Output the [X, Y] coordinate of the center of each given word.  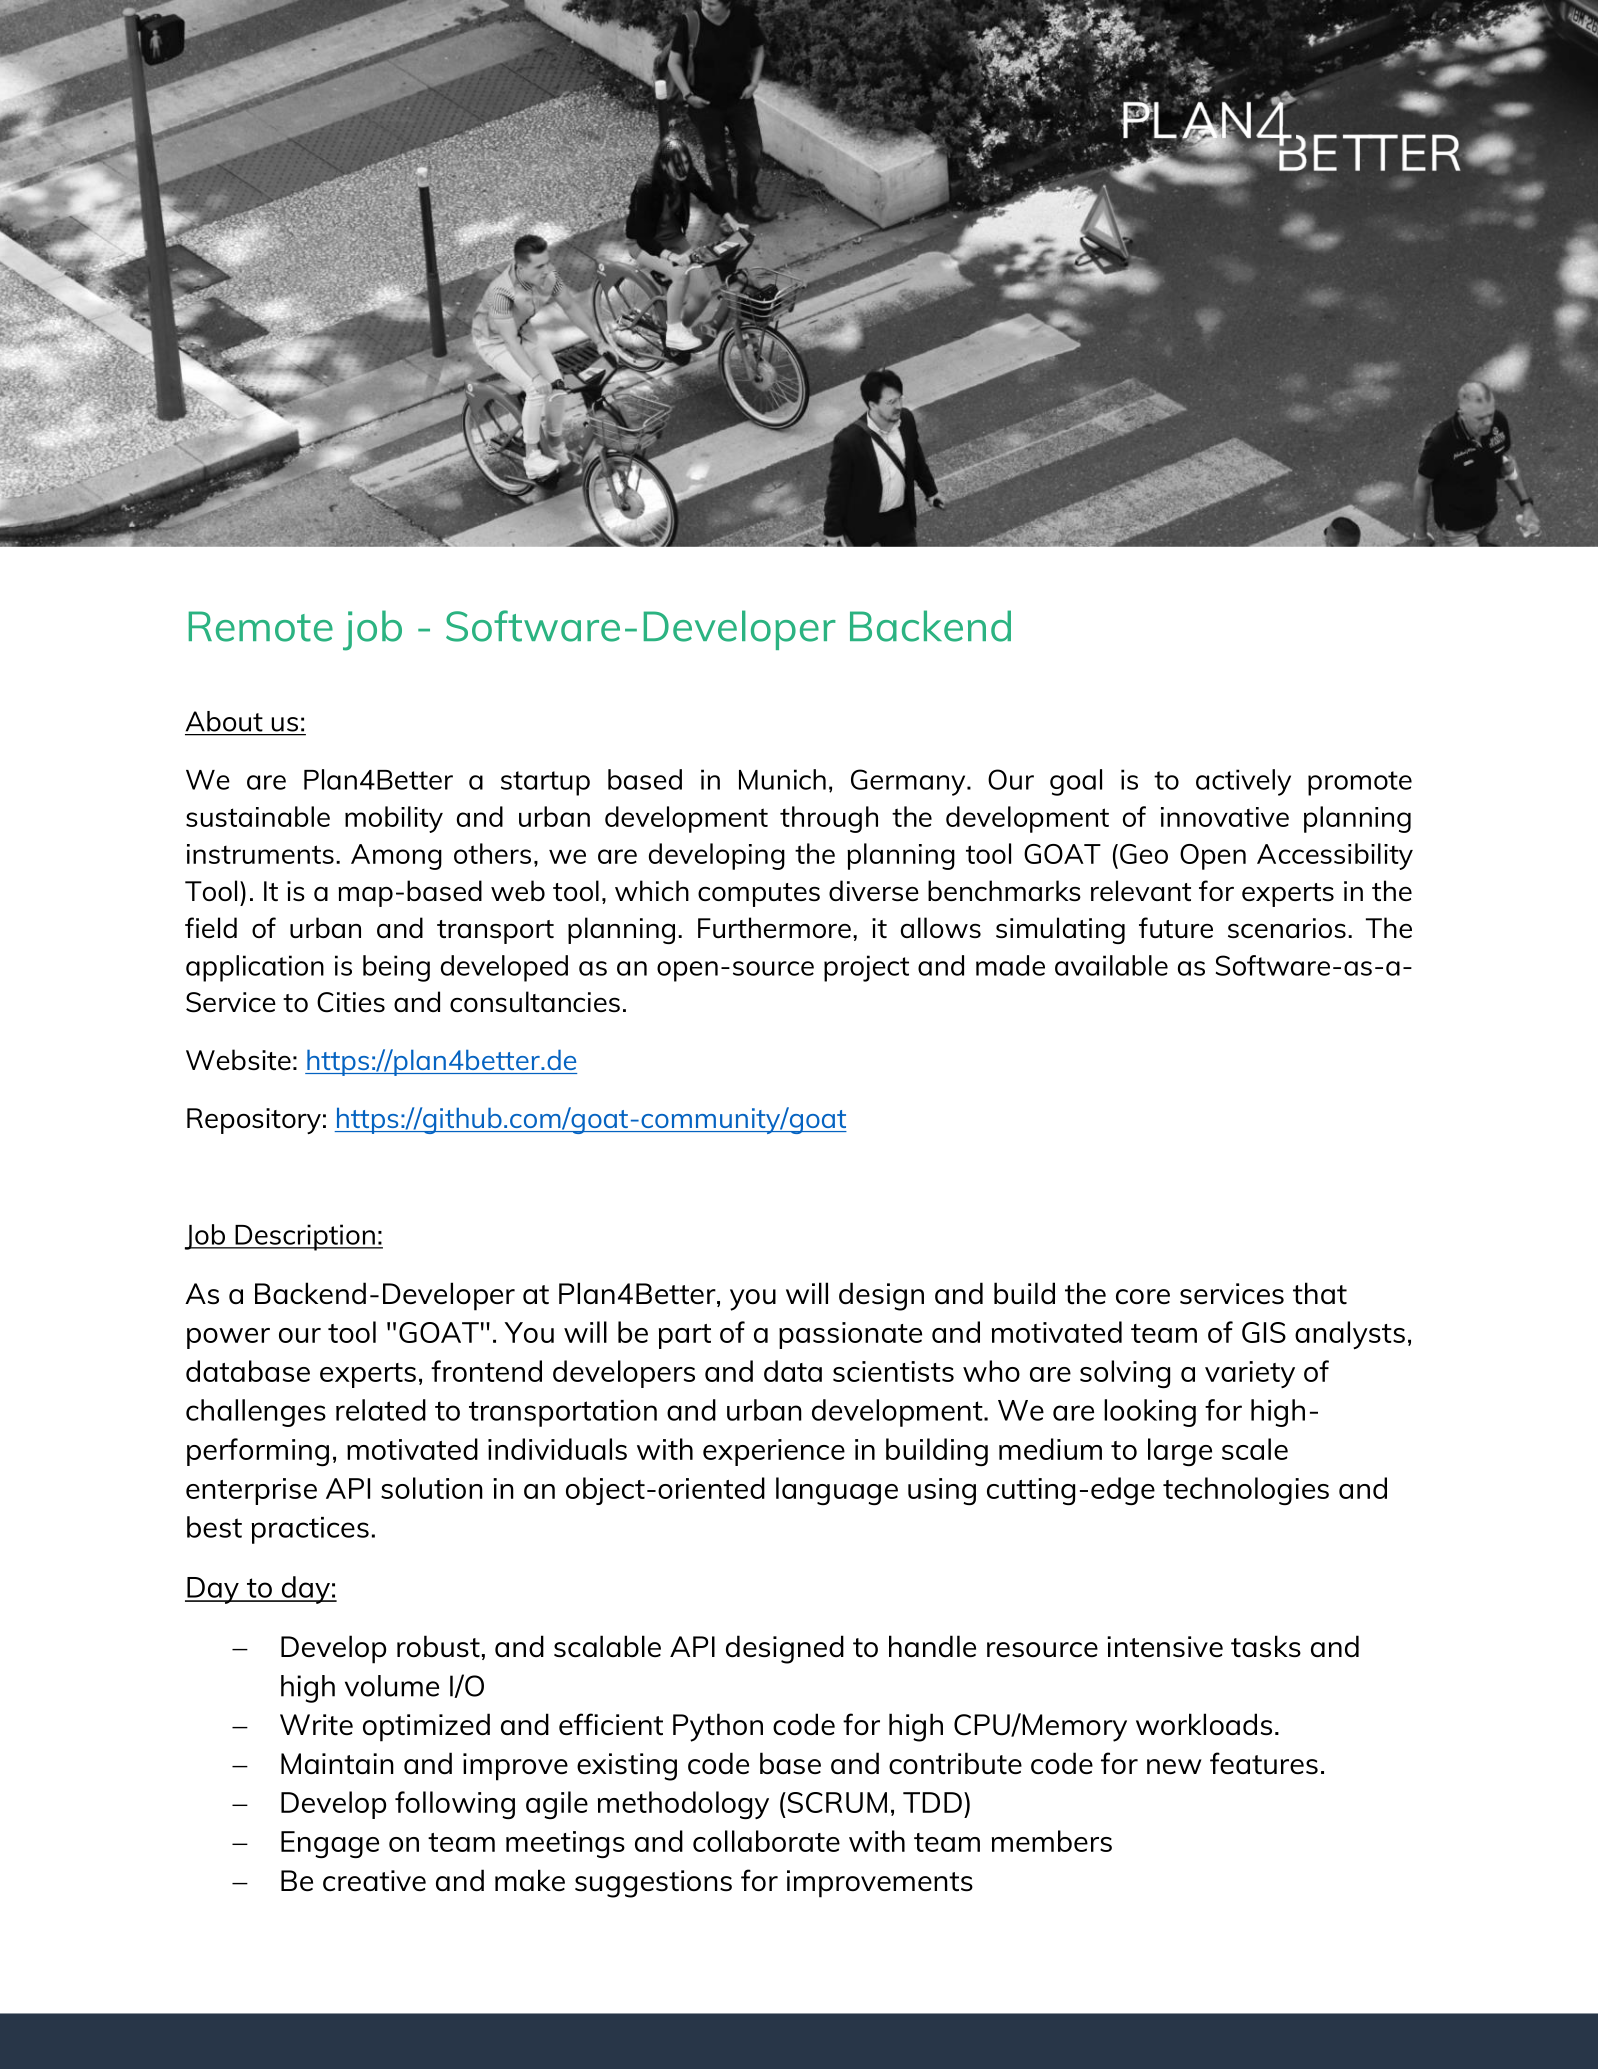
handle [932, 1646]
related [381, 1410]
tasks [1266, 1646]
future [1176, 927]
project [866, 968]
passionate [850, 1335]
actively [1243, 782]
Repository [254, 1121]
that [1320, 1293]
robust [438, 1646]
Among [396, 857]
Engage [330, 1844]
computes [759, 895]
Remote [261, 626]
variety [1250, 1374]
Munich [782, 779]
